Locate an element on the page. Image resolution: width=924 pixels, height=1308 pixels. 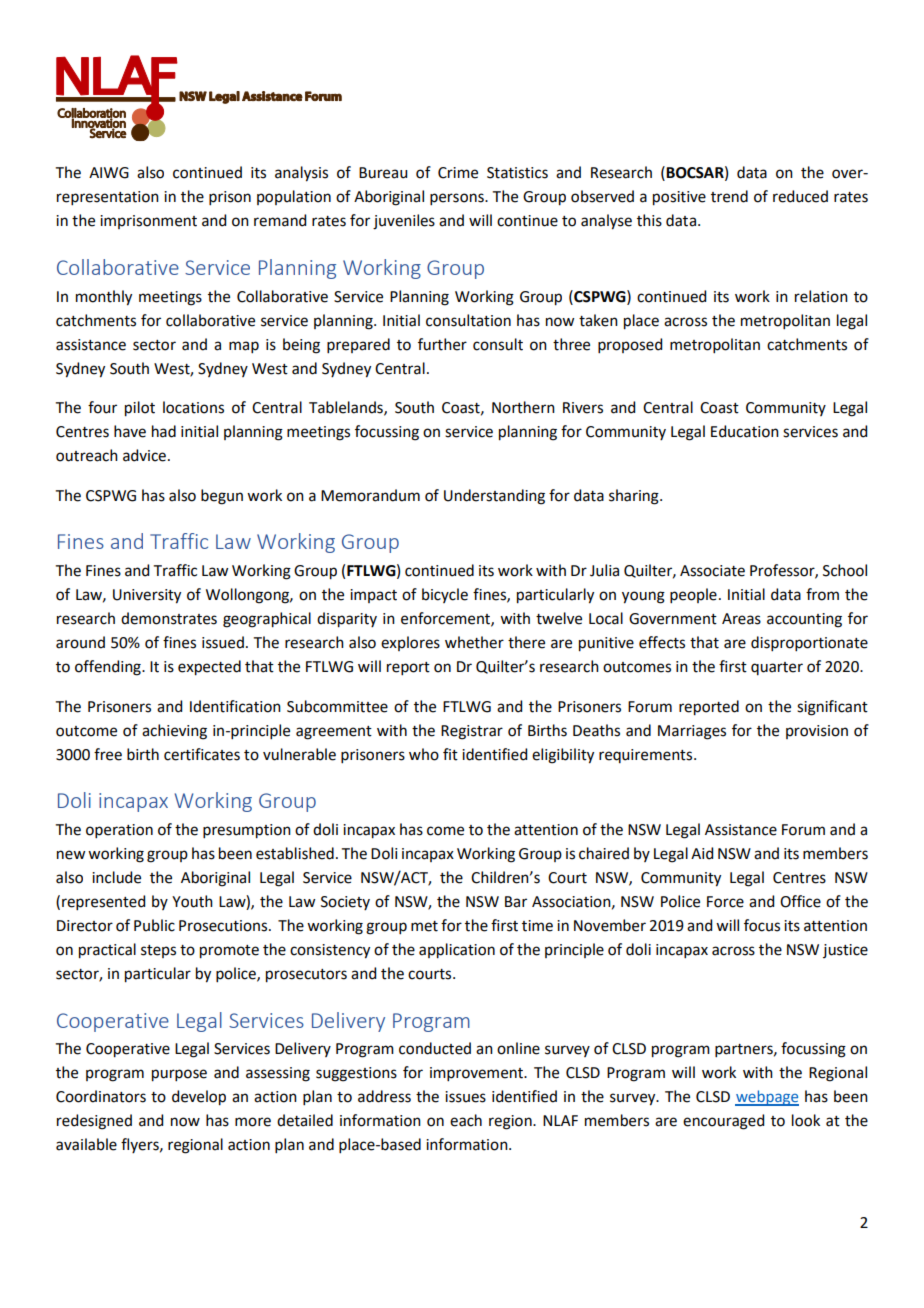
operation is located at coordinates (119, 831).
